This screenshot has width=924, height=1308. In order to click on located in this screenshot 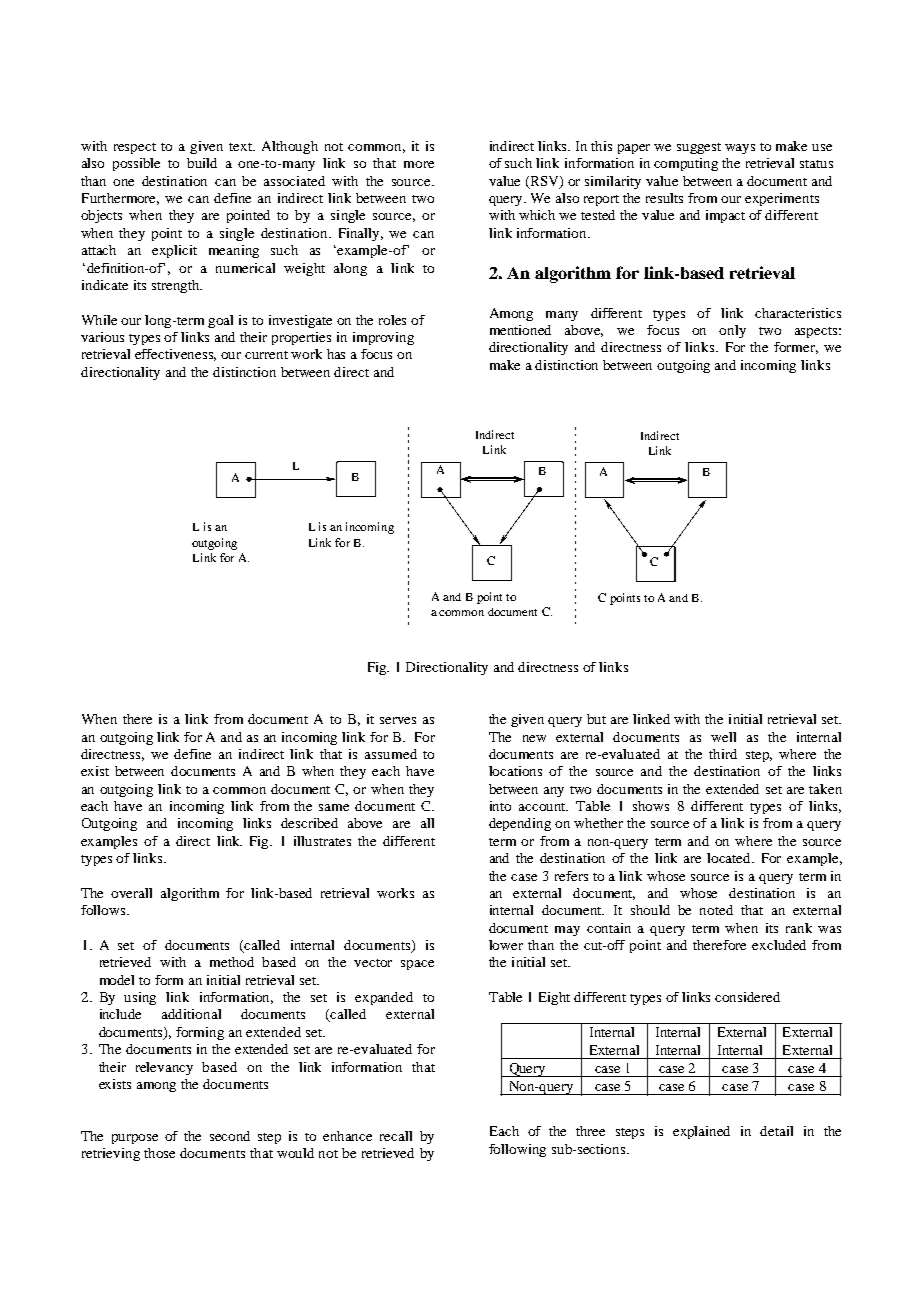, I will do `click(730, 858)`.
